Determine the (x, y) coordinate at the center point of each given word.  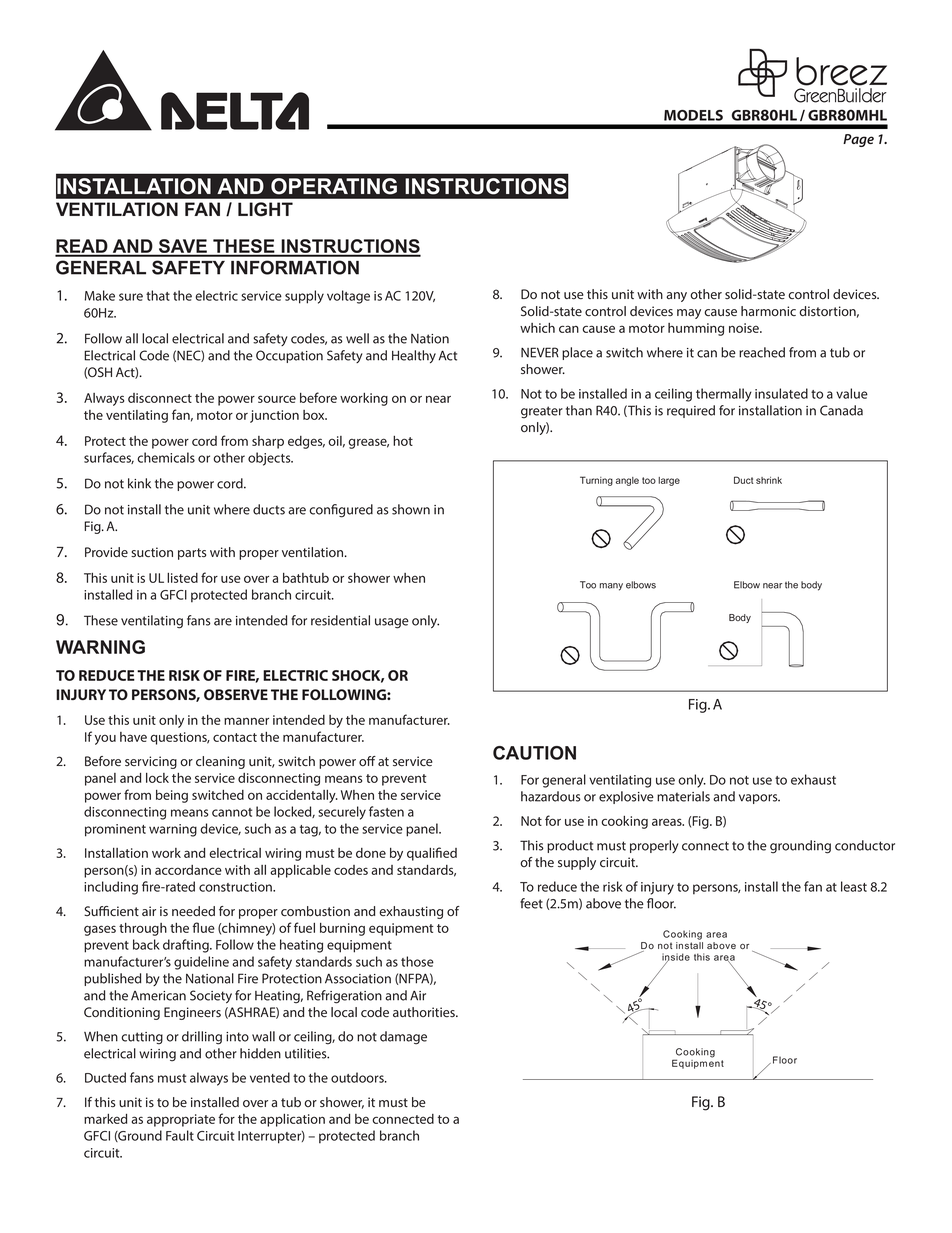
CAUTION (534, 753)
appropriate (181, 1120)
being (172, 796)
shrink (769, 480)
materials (683, 796)
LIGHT (265, 209)
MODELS (693, 115)
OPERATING (334, 186)
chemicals (166, 457)
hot (403, 441)
